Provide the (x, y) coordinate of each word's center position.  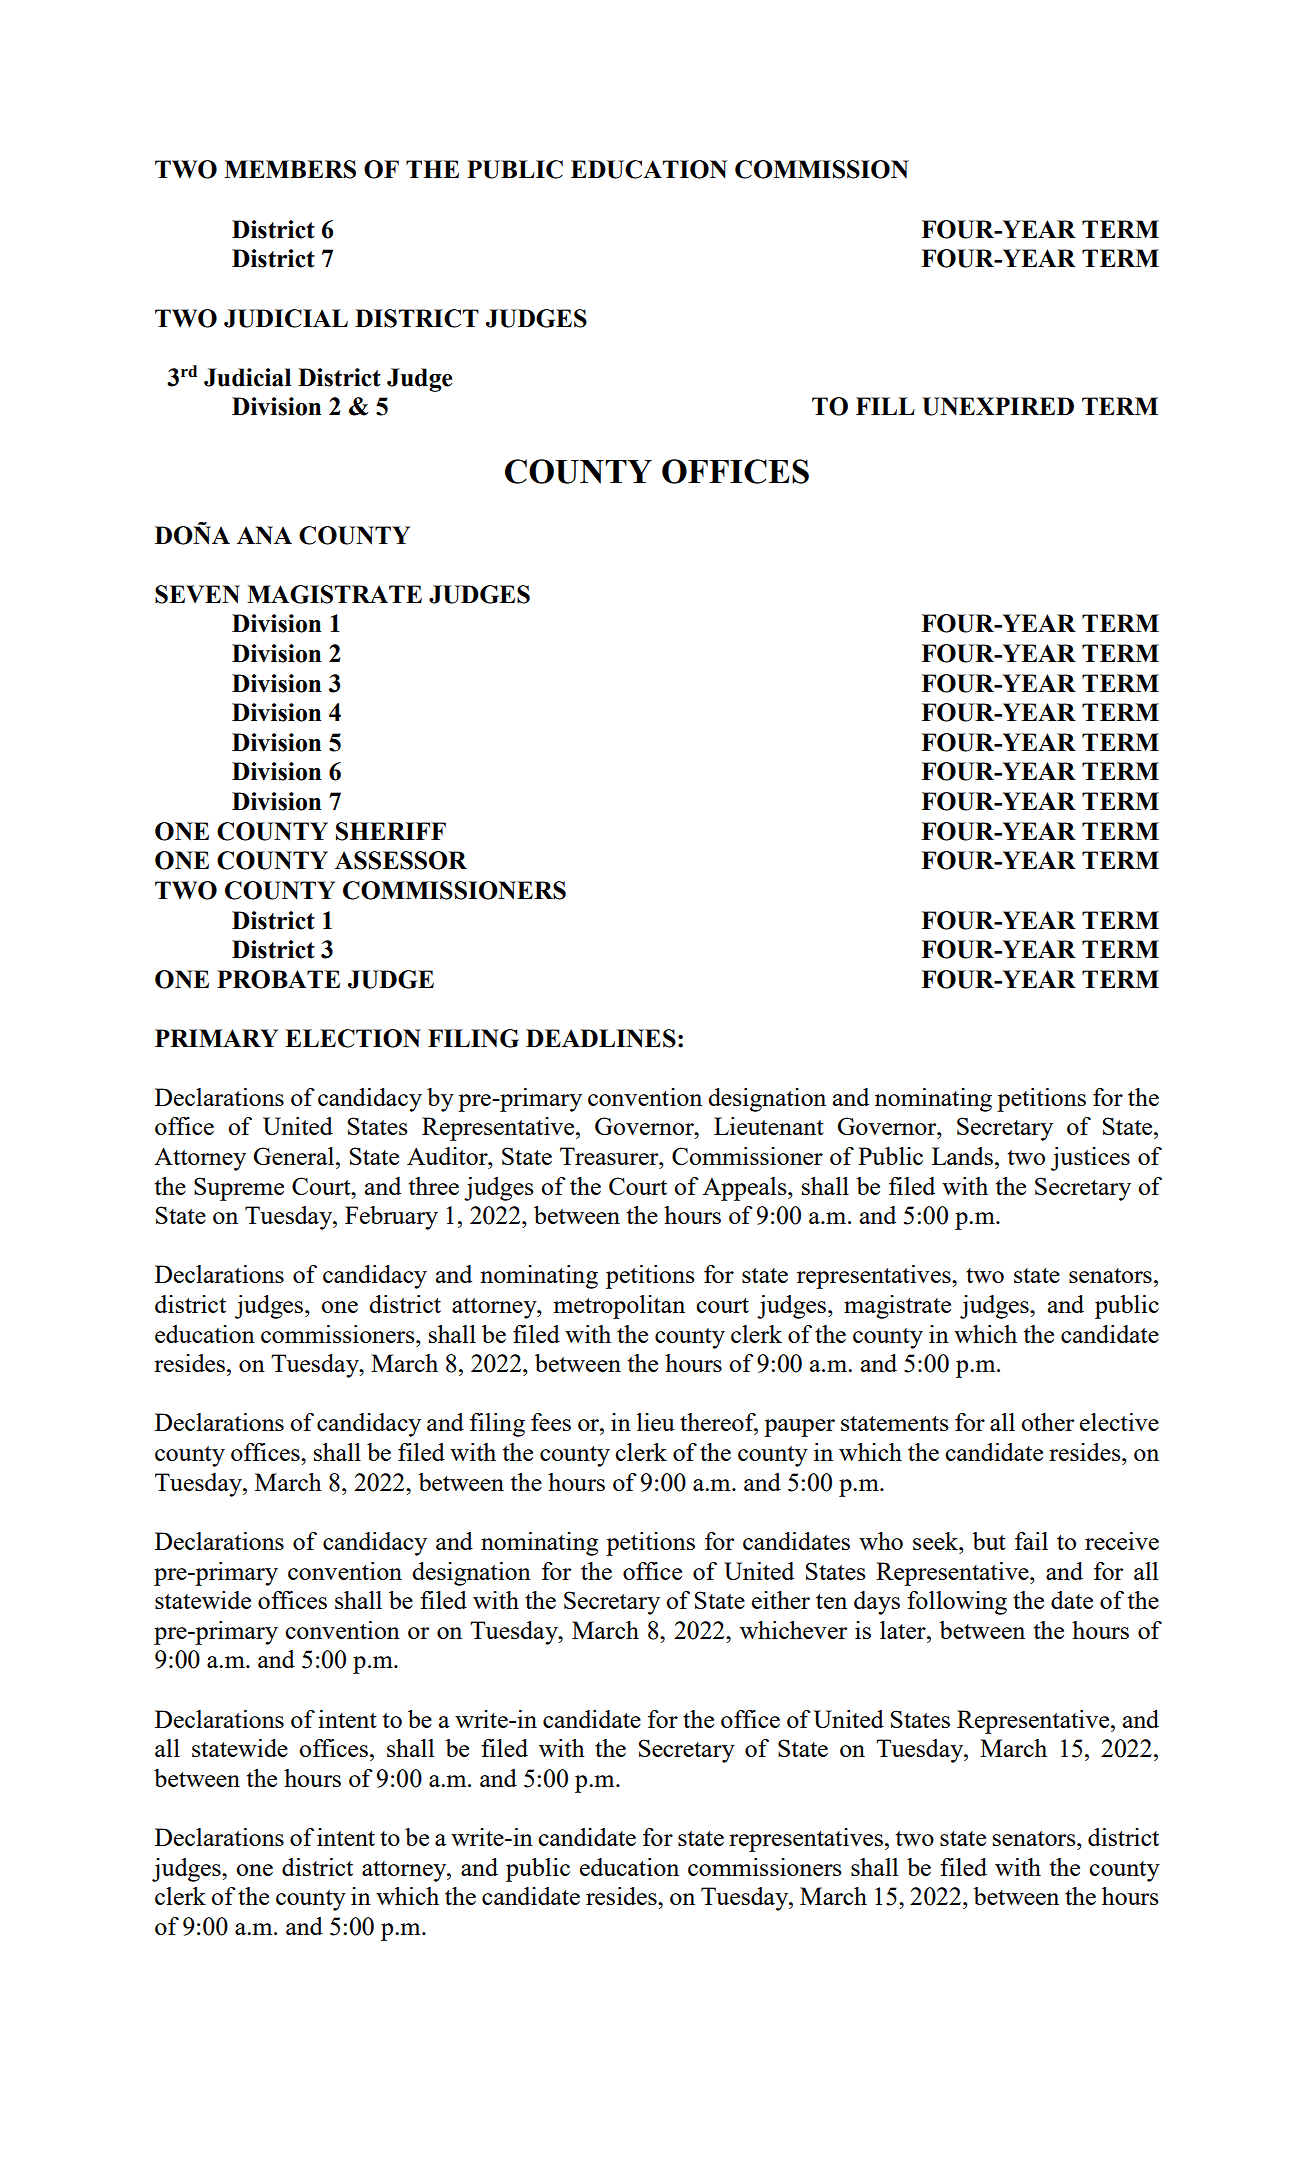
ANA (264, 535)
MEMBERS (290, 169)
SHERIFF (391, 831)
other (1047, 1422)
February (391, 1218)
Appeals (746, 1189)
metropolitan (619, 1307)
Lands (962, 1156)
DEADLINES (601, 1038)
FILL (885, 406)
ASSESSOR (401, 860)
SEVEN (197, 594)
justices (1090, 1159)
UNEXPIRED (998, 406)
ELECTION (353, 1038)
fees (551, 1422)
